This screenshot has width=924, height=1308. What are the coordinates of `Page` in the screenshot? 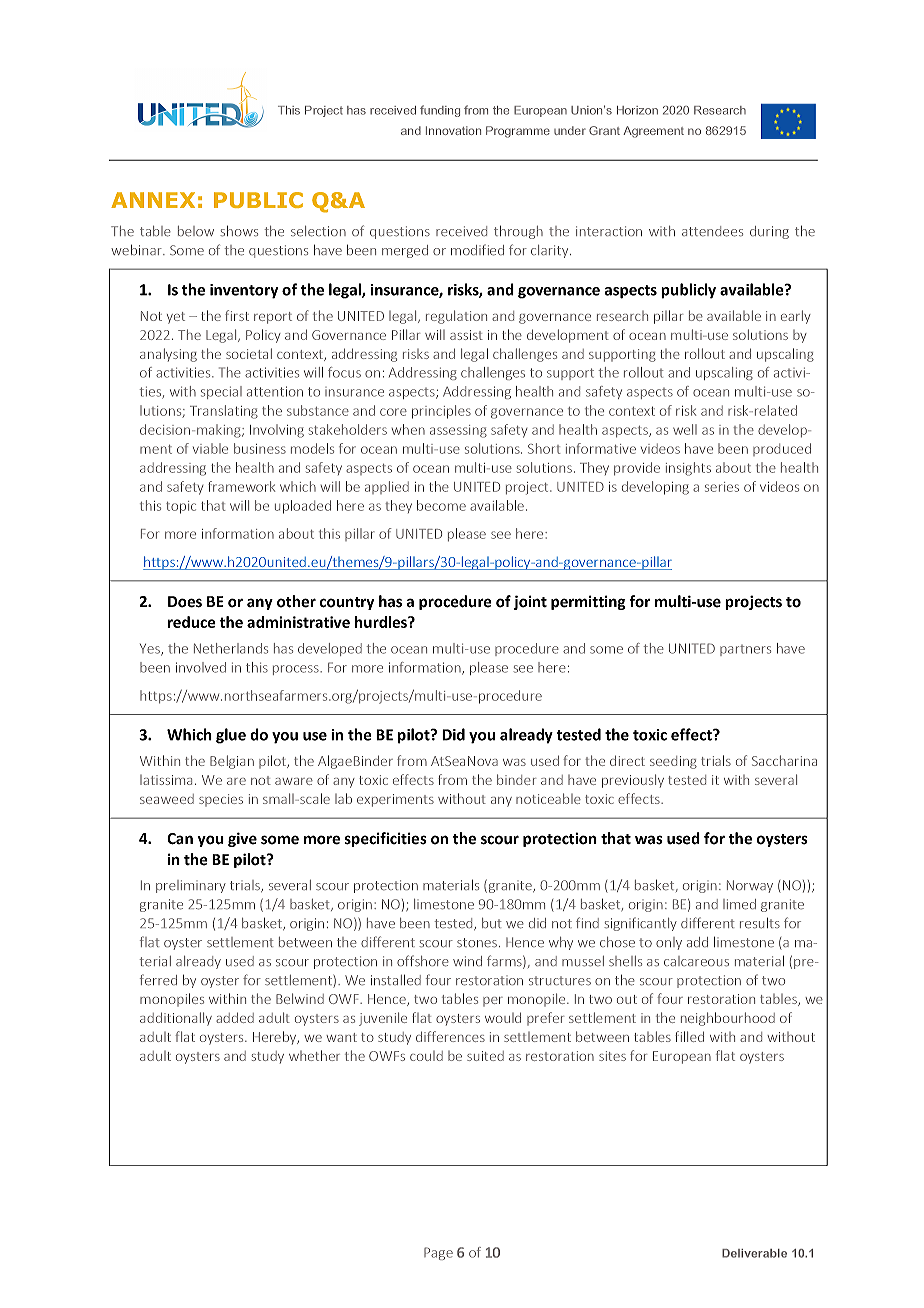 It's located at (438, 1253).
